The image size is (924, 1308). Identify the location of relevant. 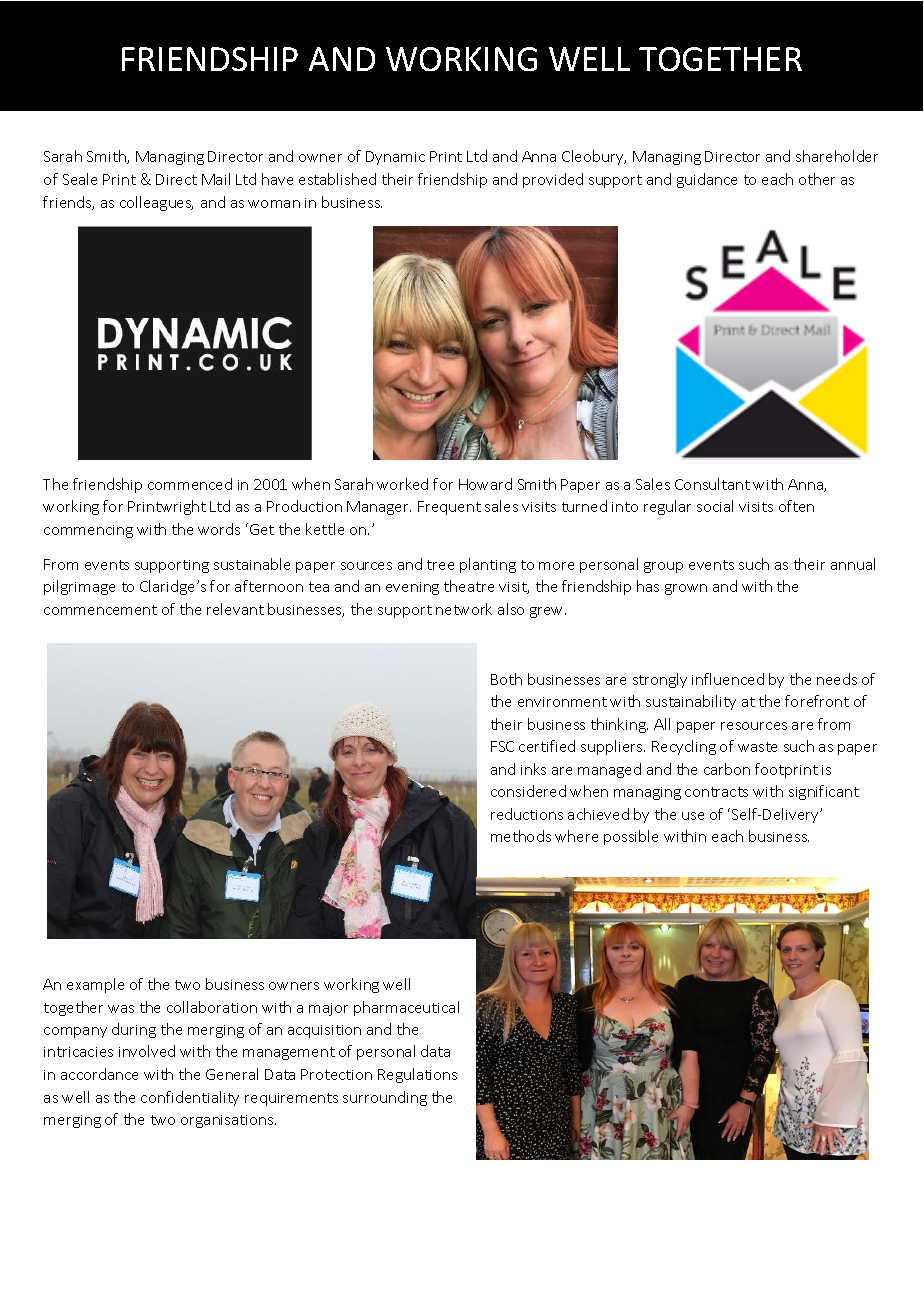
(235, 609).
